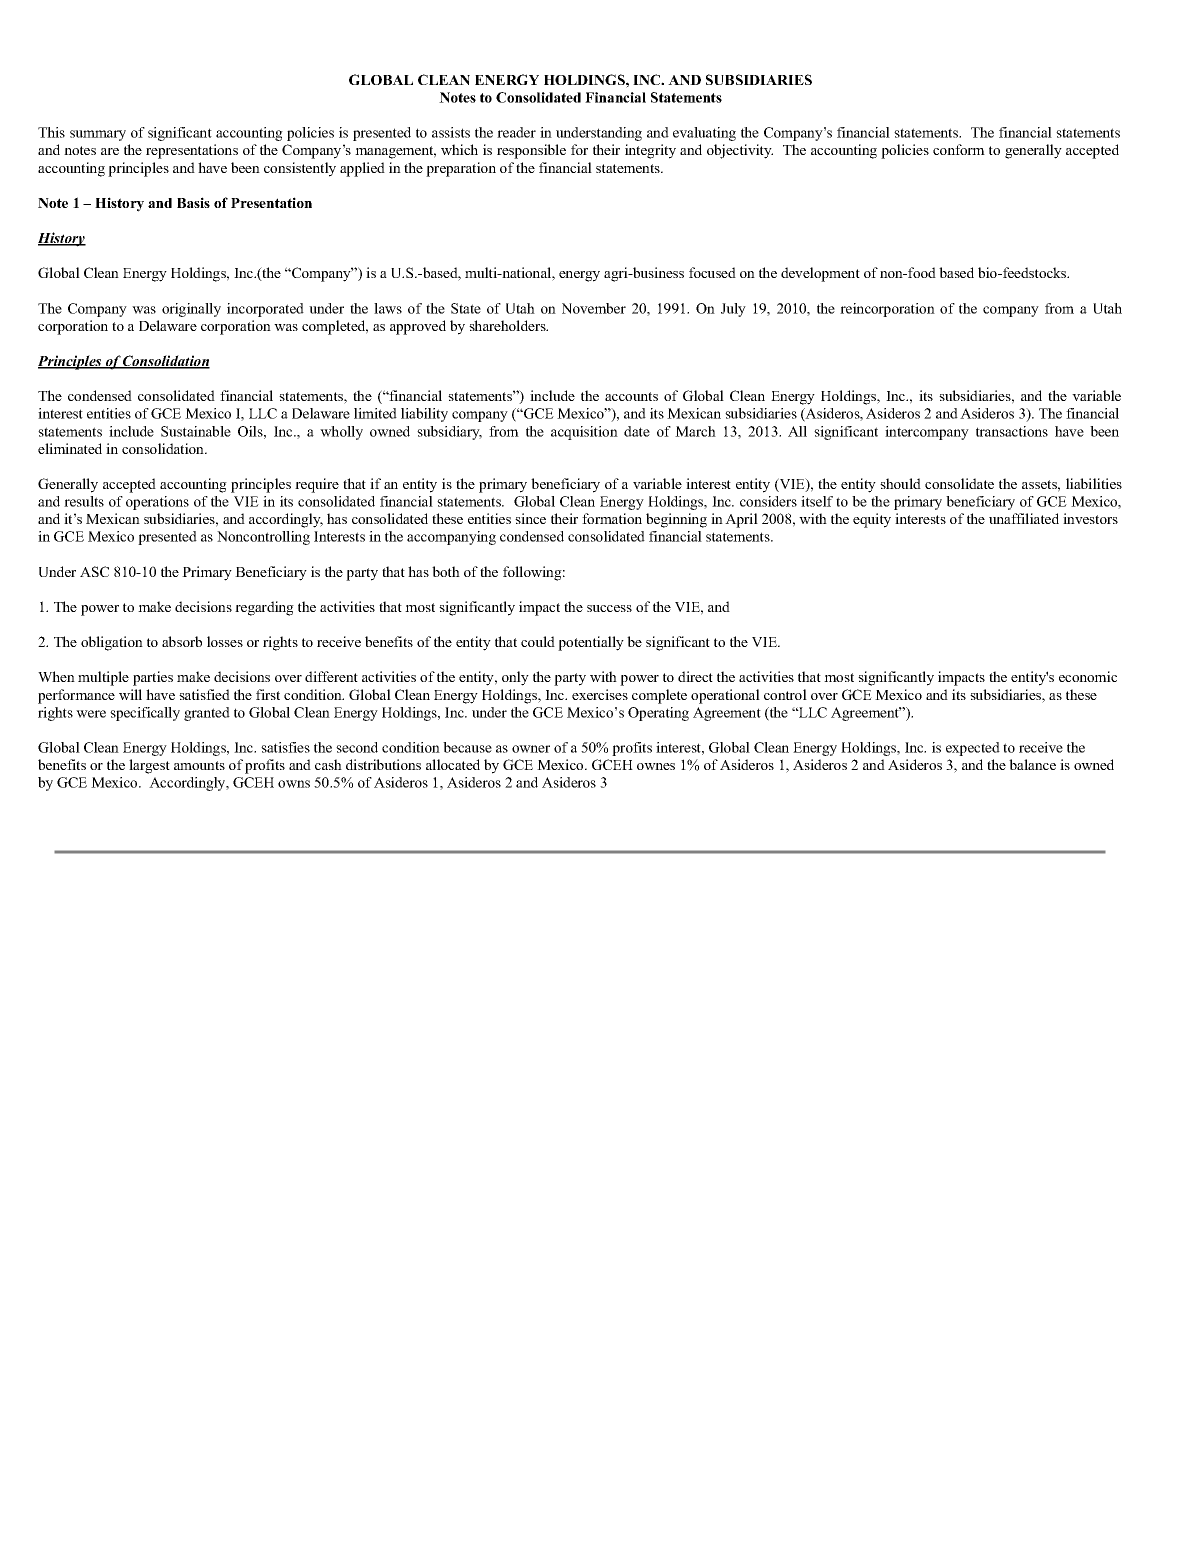  What do you see at coordinates (199, 765) in the page?
I see `amounts` at bounding box center [199, 765].
